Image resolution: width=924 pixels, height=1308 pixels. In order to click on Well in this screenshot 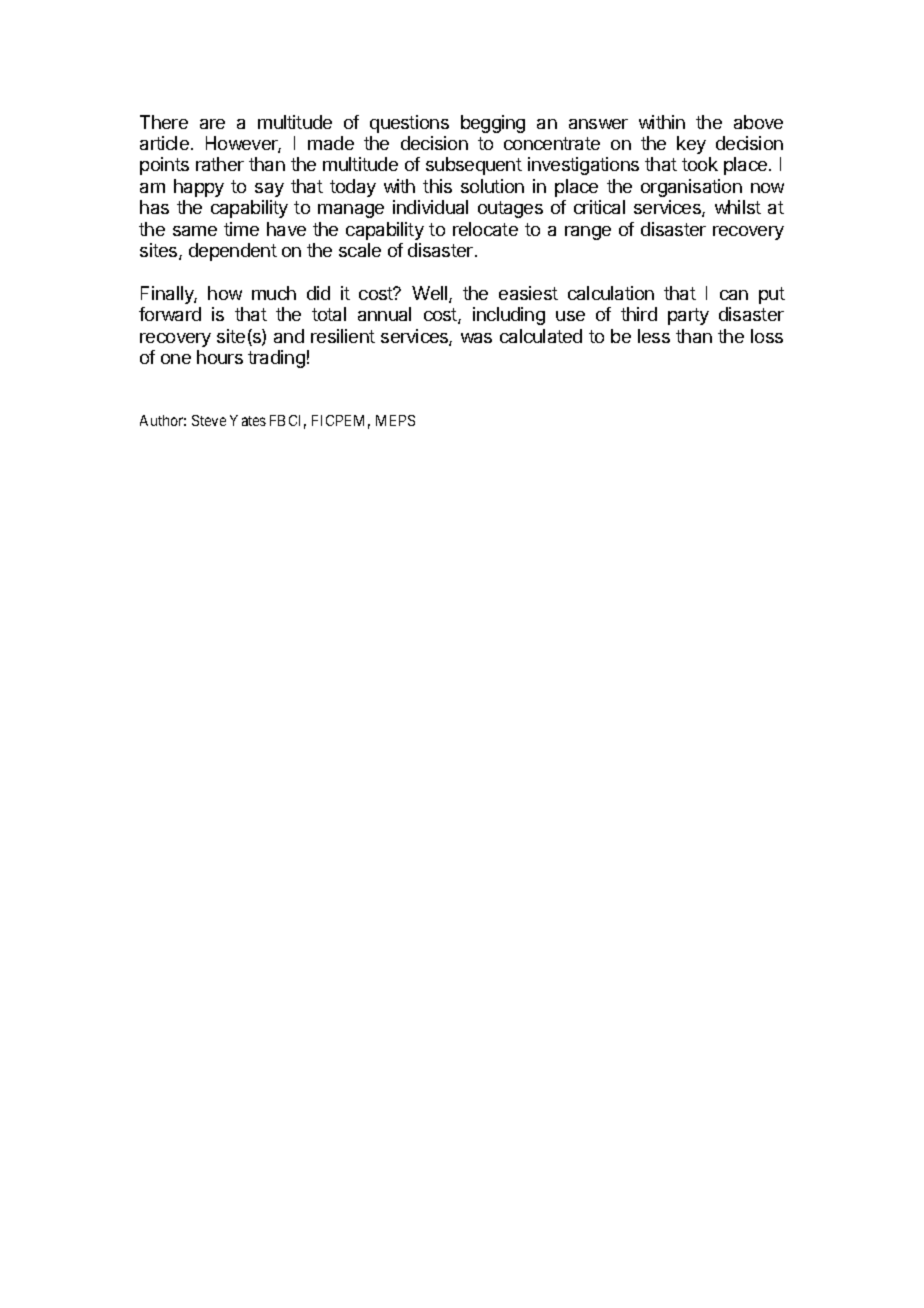, I will do `click(431, 294)`.
